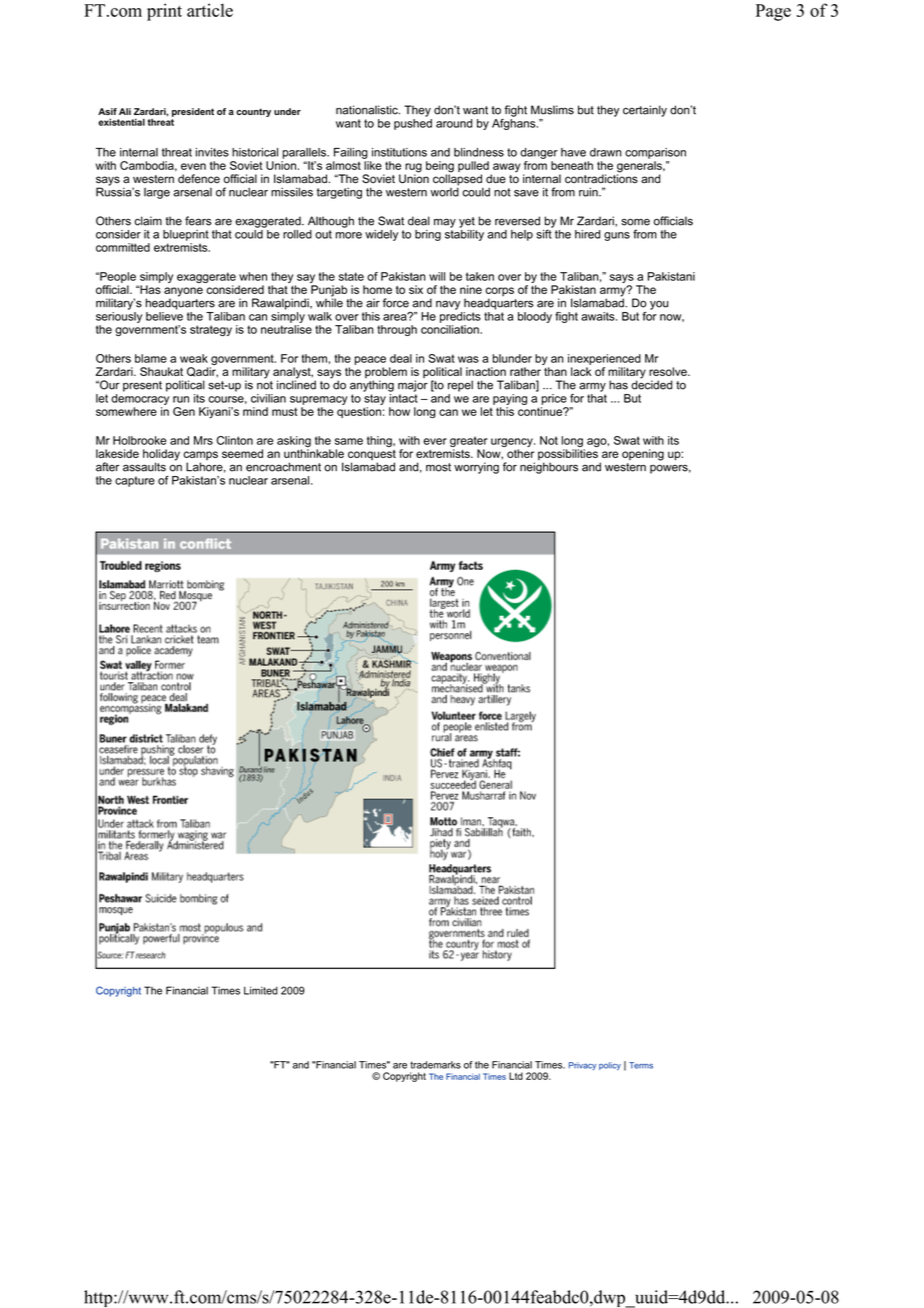  What do you see at coordinates (454, 123) in the screenshot?
I see `around` at bounding box center [454, 123].
